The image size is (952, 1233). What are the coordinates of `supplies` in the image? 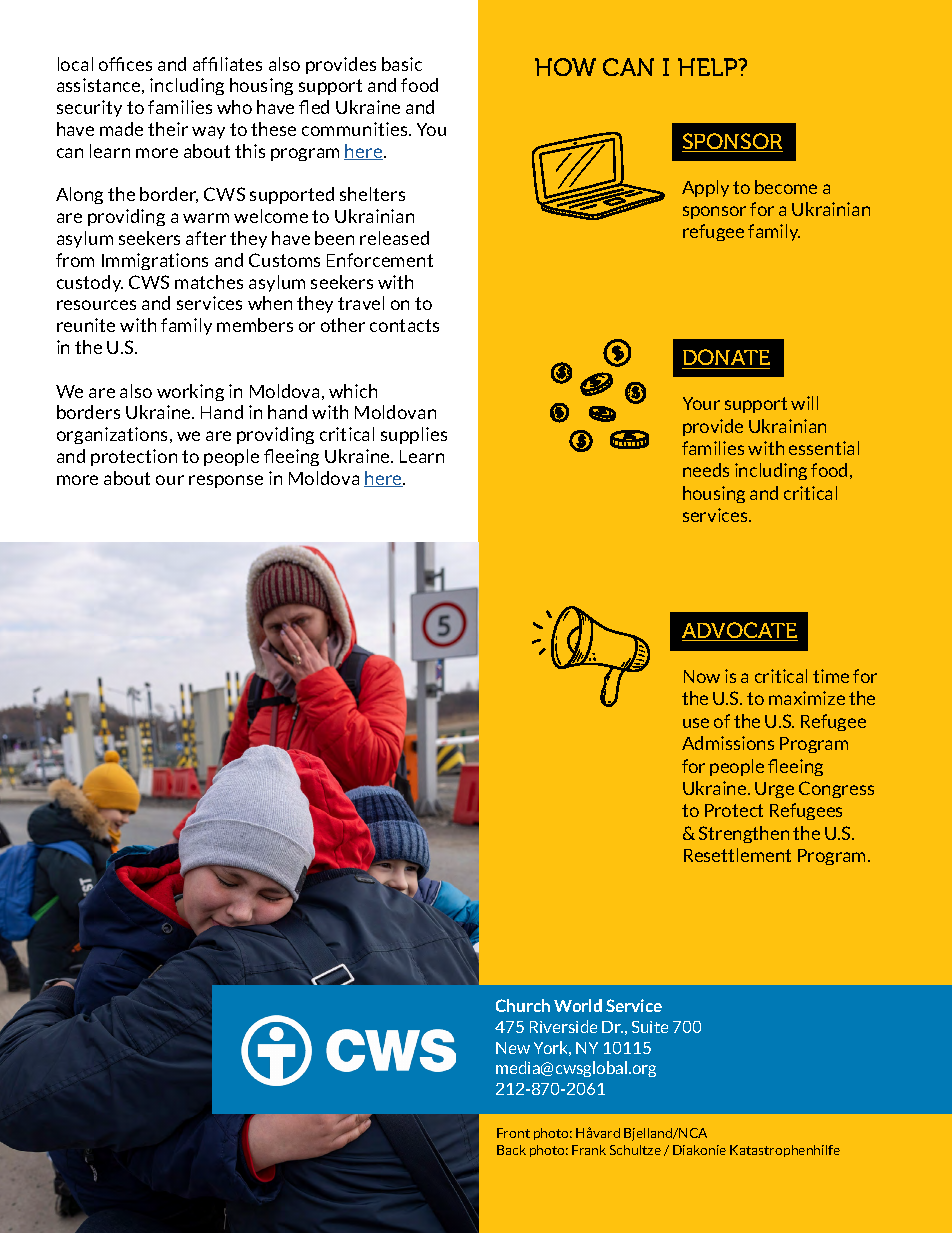 It's located at (414, 435).
